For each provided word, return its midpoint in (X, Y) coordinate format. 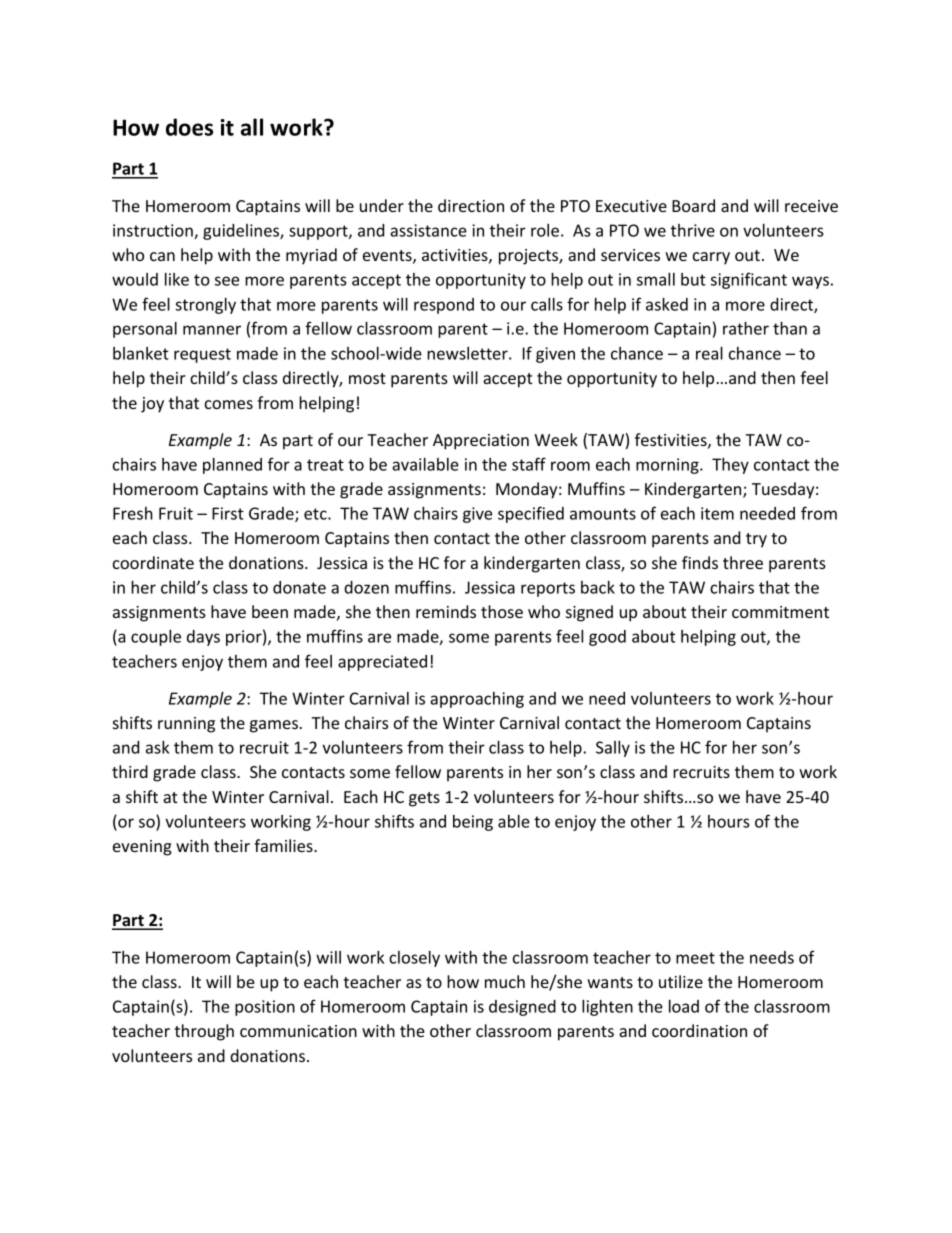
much (505, 981)
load (684, 1006)
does (189, 127)
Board (693, 205)
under (382, 205)
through (204, 1032)
